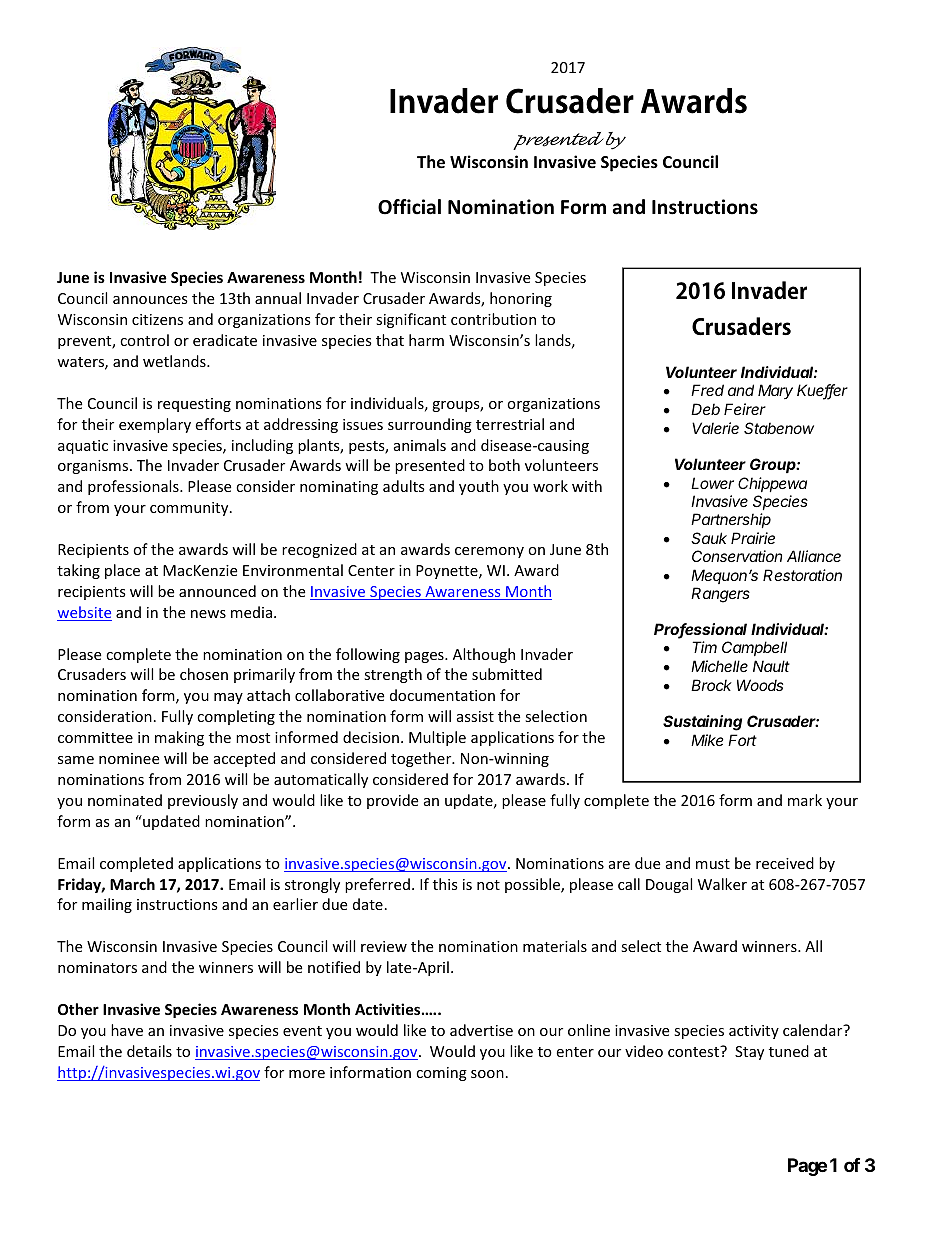 This page has width=952, height=1233. Describe the element at coordinates (445, 884) in the page. I see `this` at that location.
